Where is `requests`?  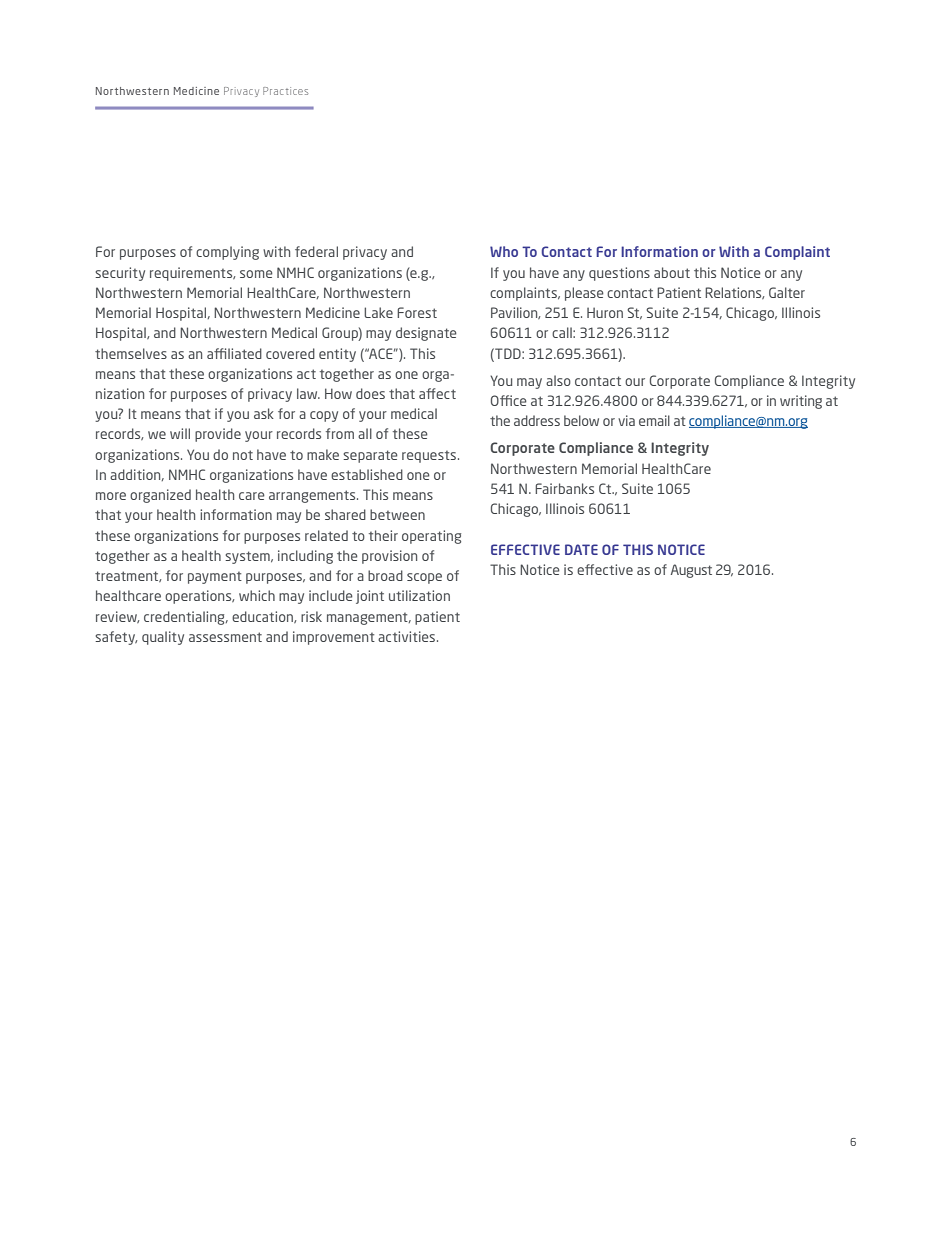 requests is located at coordinates (430, 457).
